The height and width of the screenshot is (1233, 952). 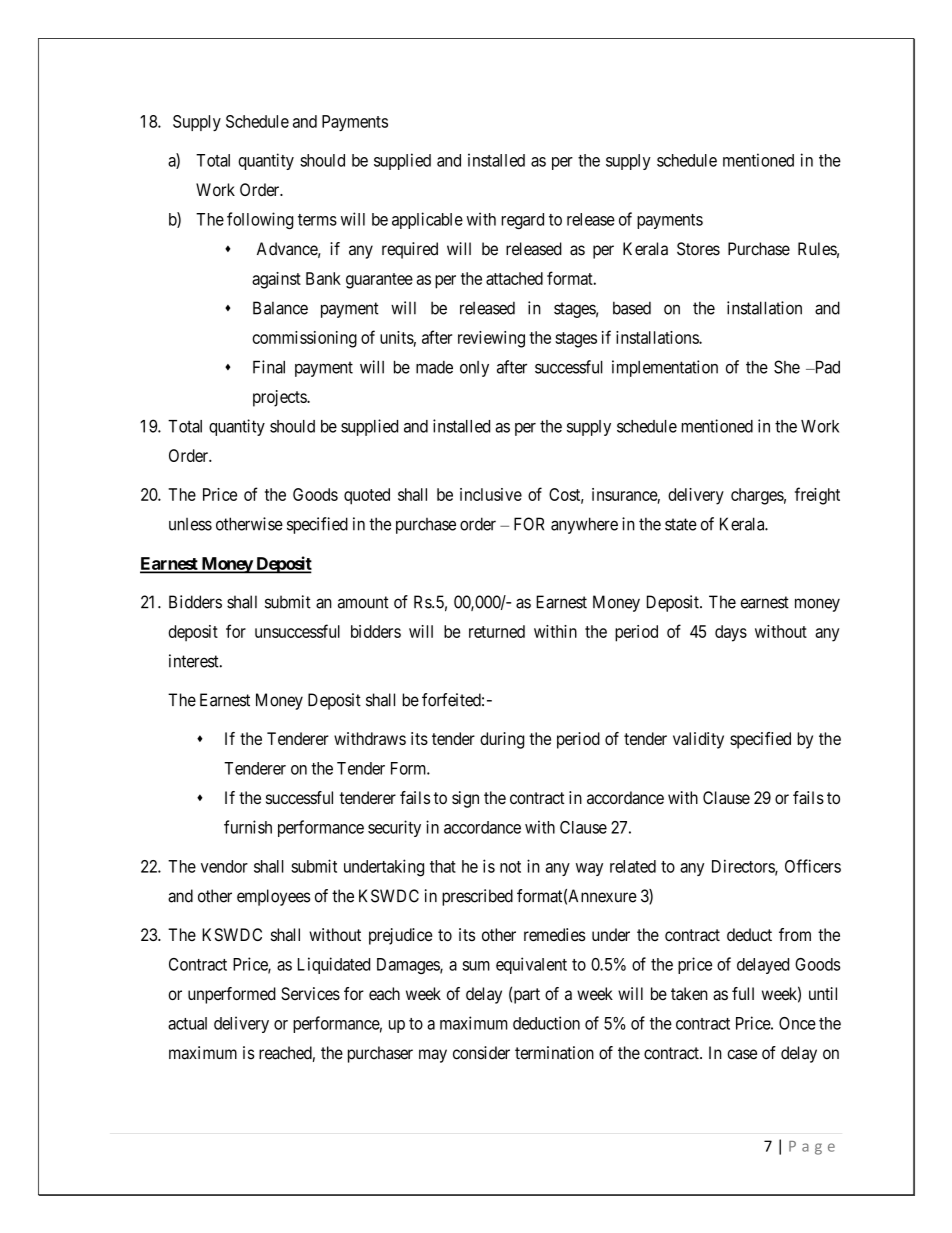 I want to click on not, so click(x=510, y=867).
